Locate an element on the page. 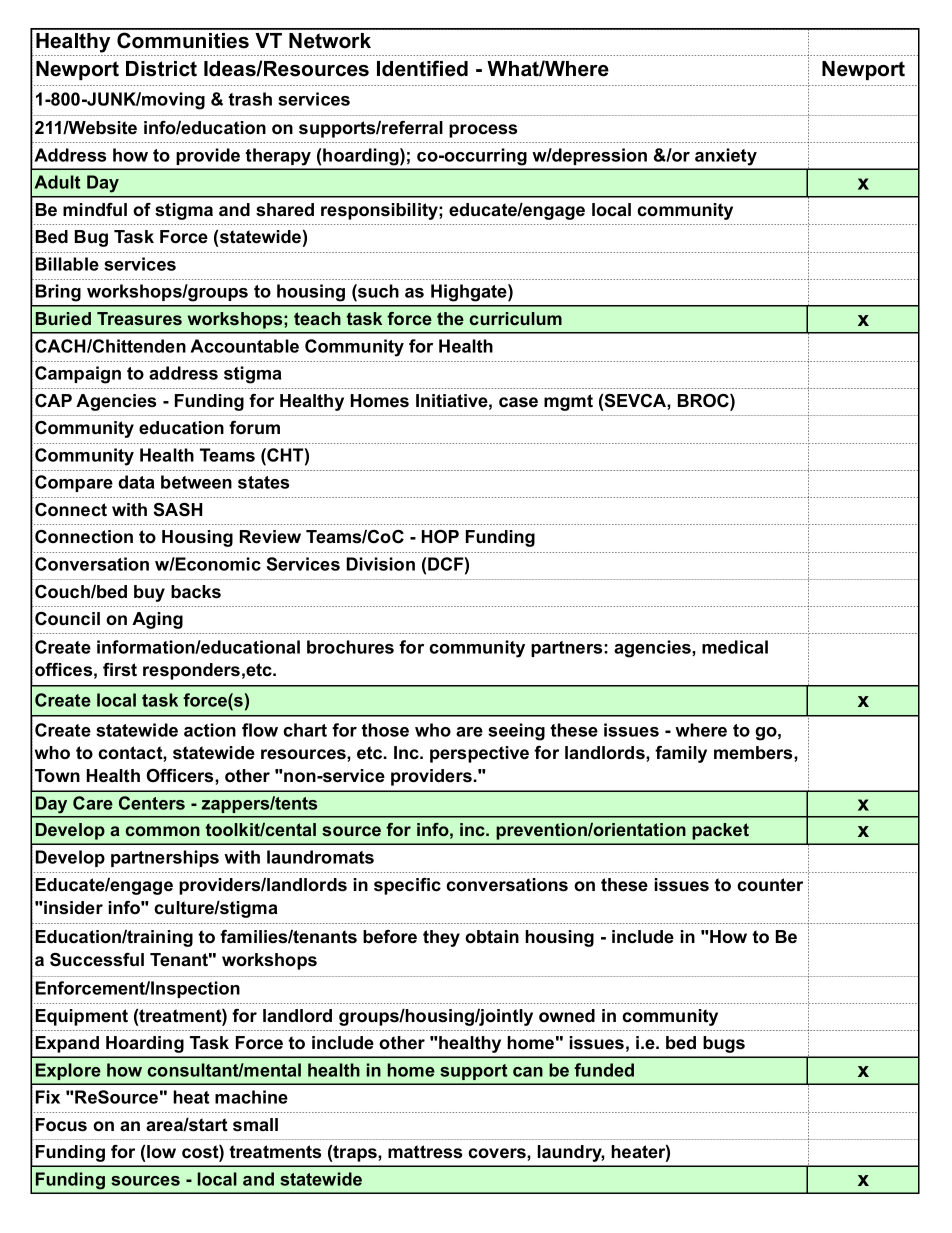 Image resolution: width=952 pixels, height=1233 pixels. Division is located at coordinates (381, 564).
